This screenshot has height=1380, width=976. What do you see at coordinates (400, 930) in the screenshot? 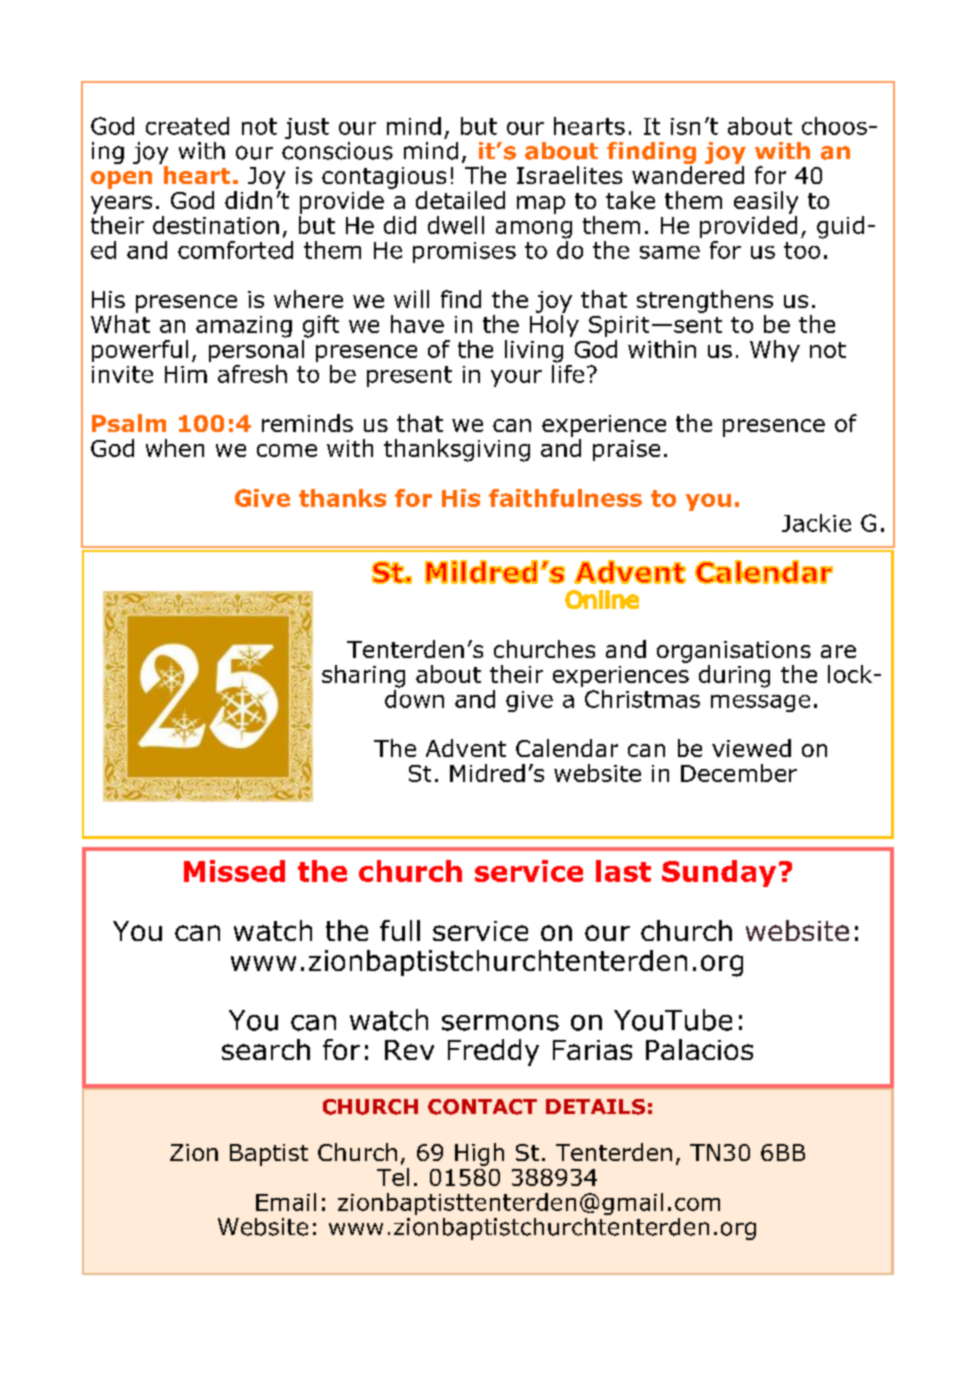
I see `full` at bounding box center [400, 930].
